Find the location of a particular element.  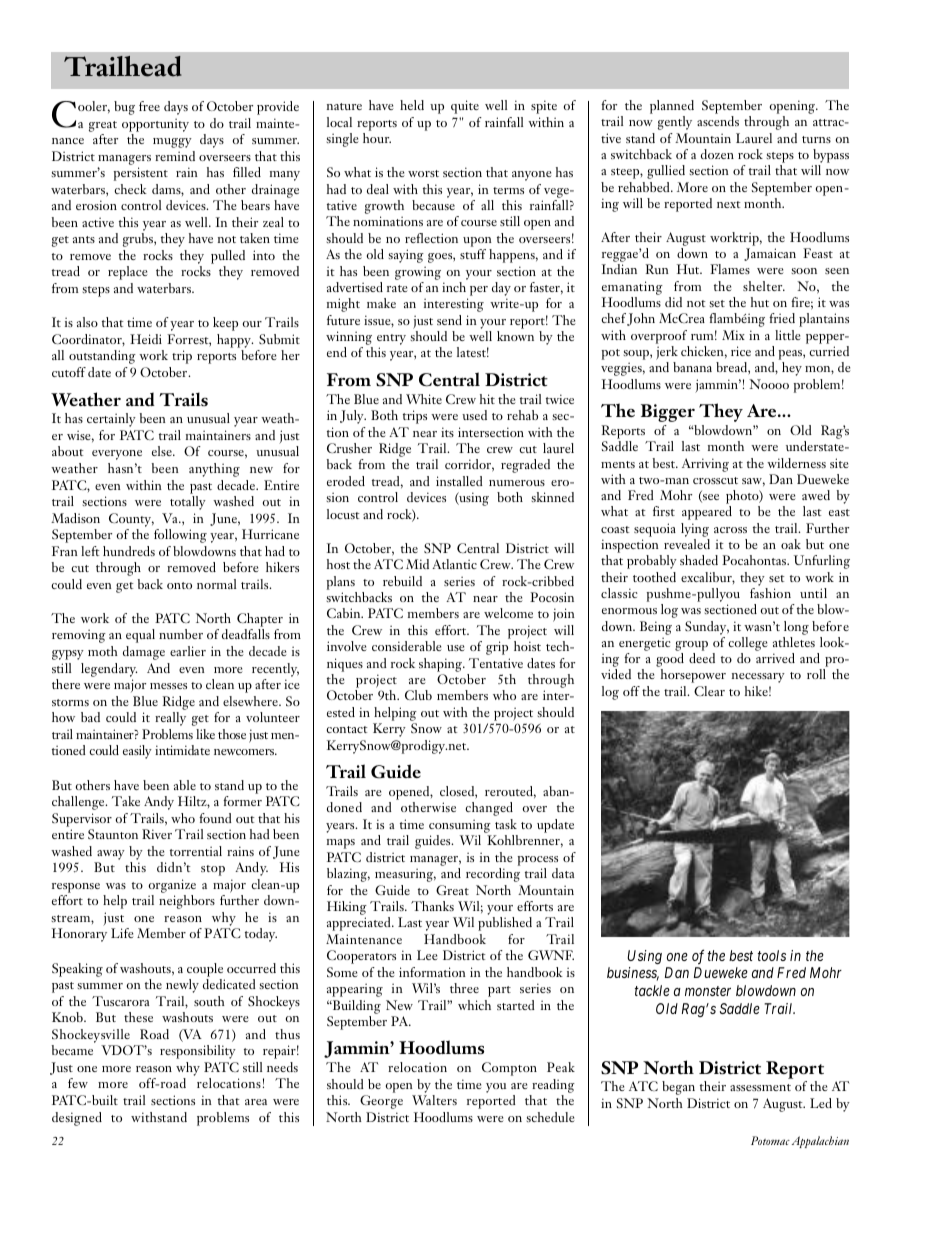

Heidi is located at coordinates (146, 339).
